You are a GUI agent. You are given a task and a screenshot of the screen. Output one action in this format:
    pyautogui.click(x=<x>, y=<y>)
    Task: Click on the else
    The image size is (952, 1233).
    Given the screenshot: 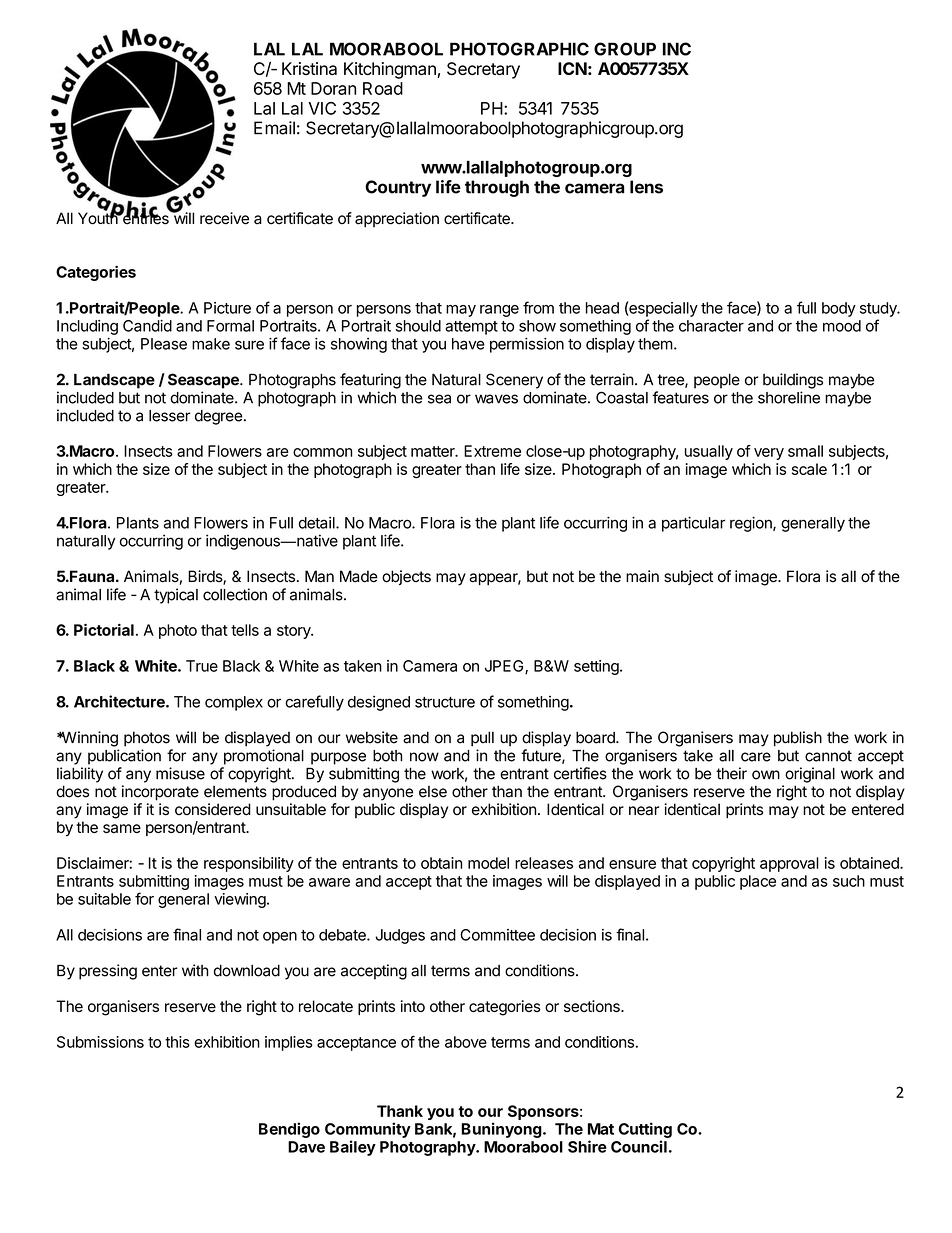 What is the action you would take?
    pyautogui.click(x=433, y=792)
